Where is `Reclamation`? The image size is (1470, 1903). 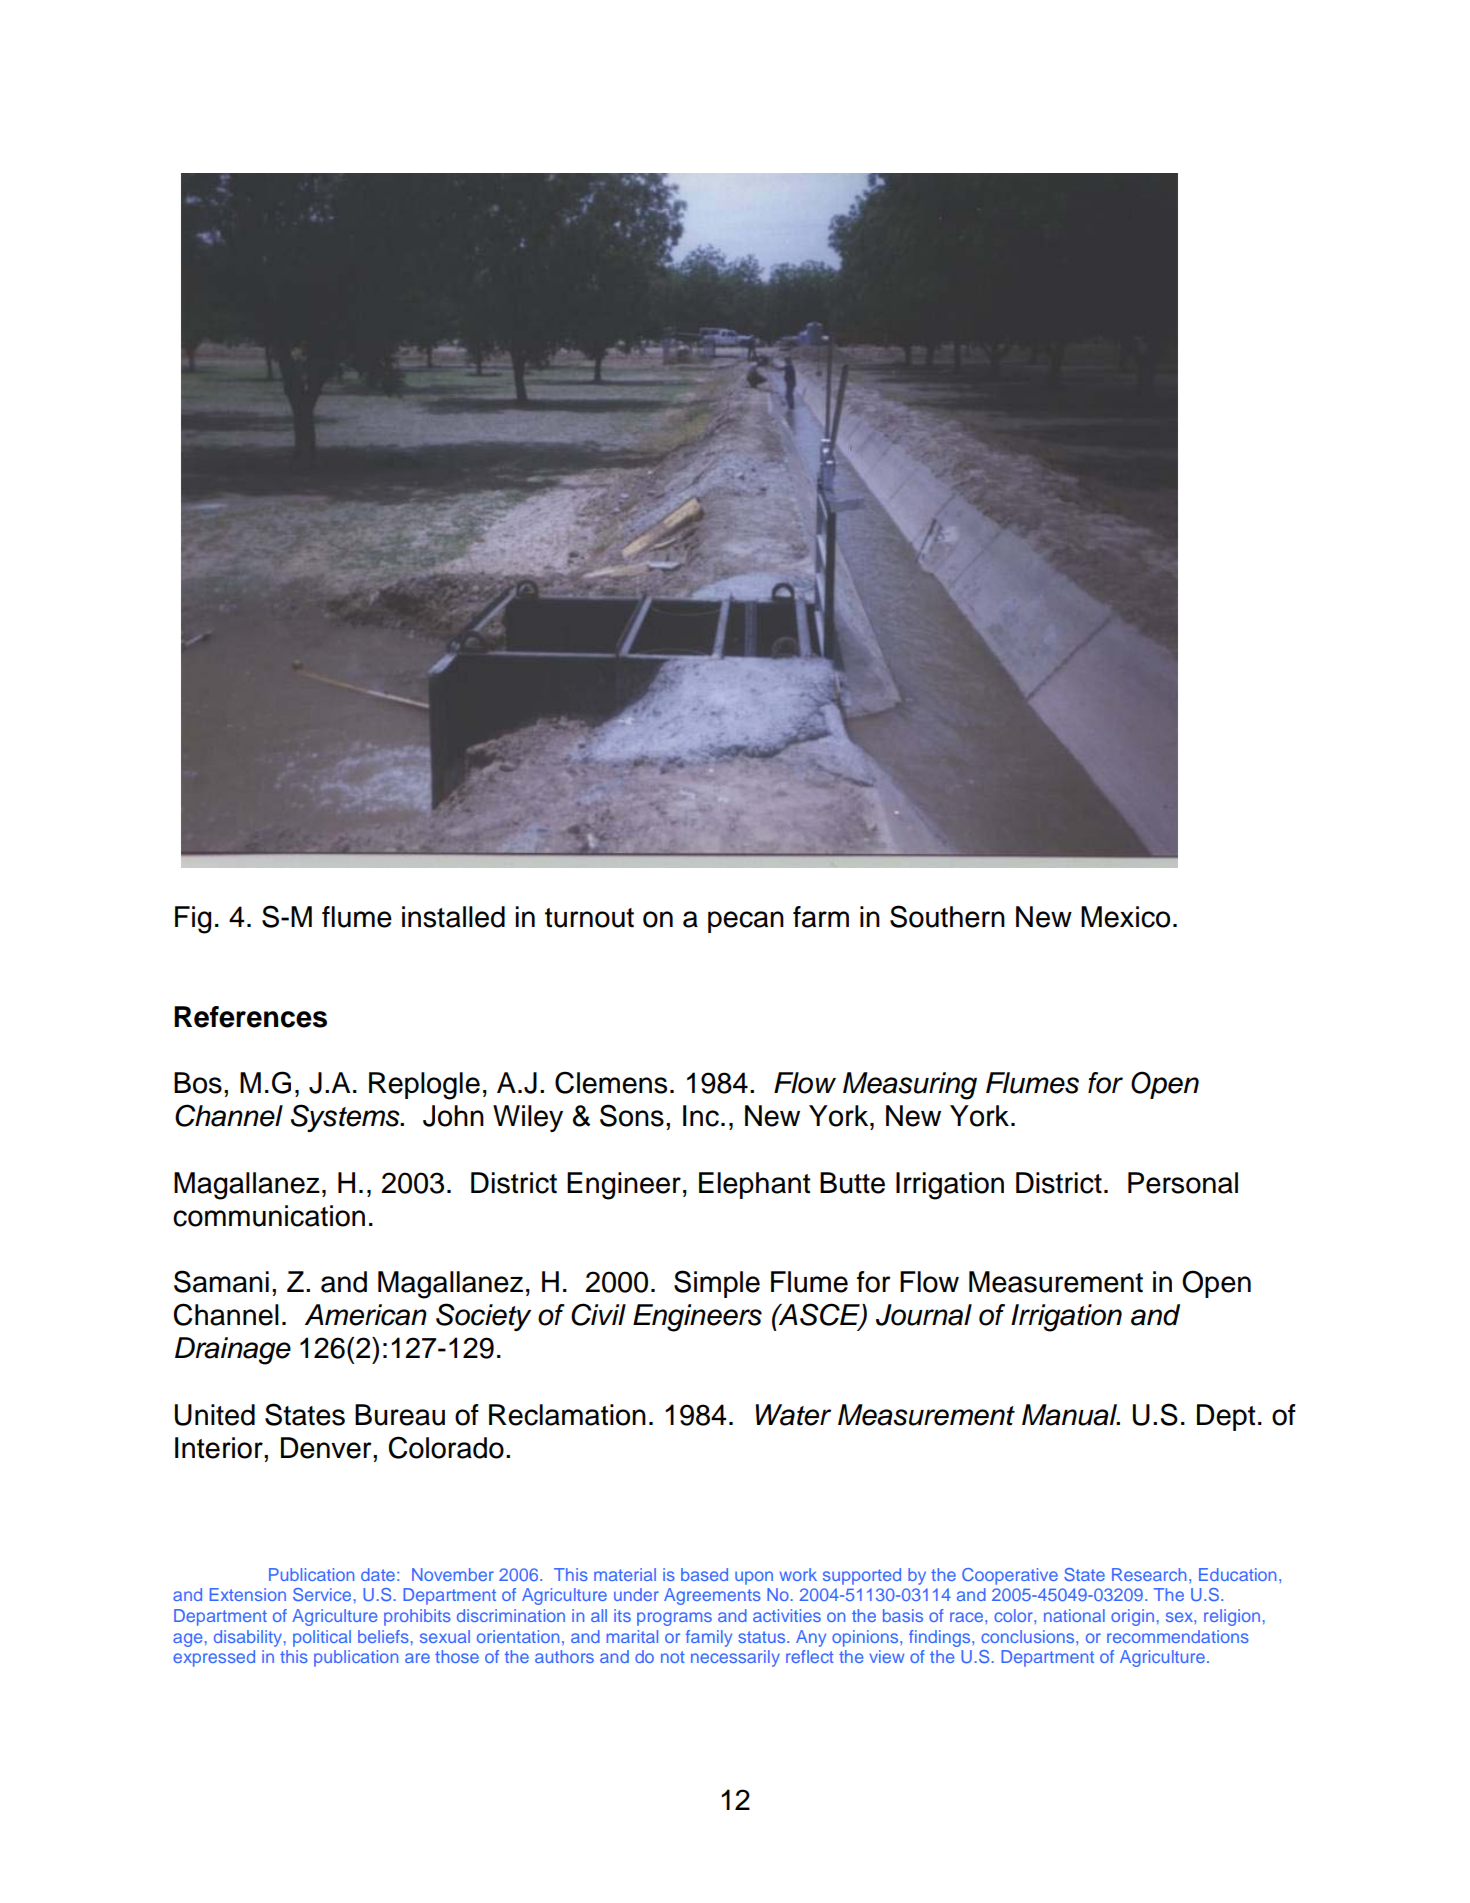 Reclamation is located at coordinates (567, 1415).
